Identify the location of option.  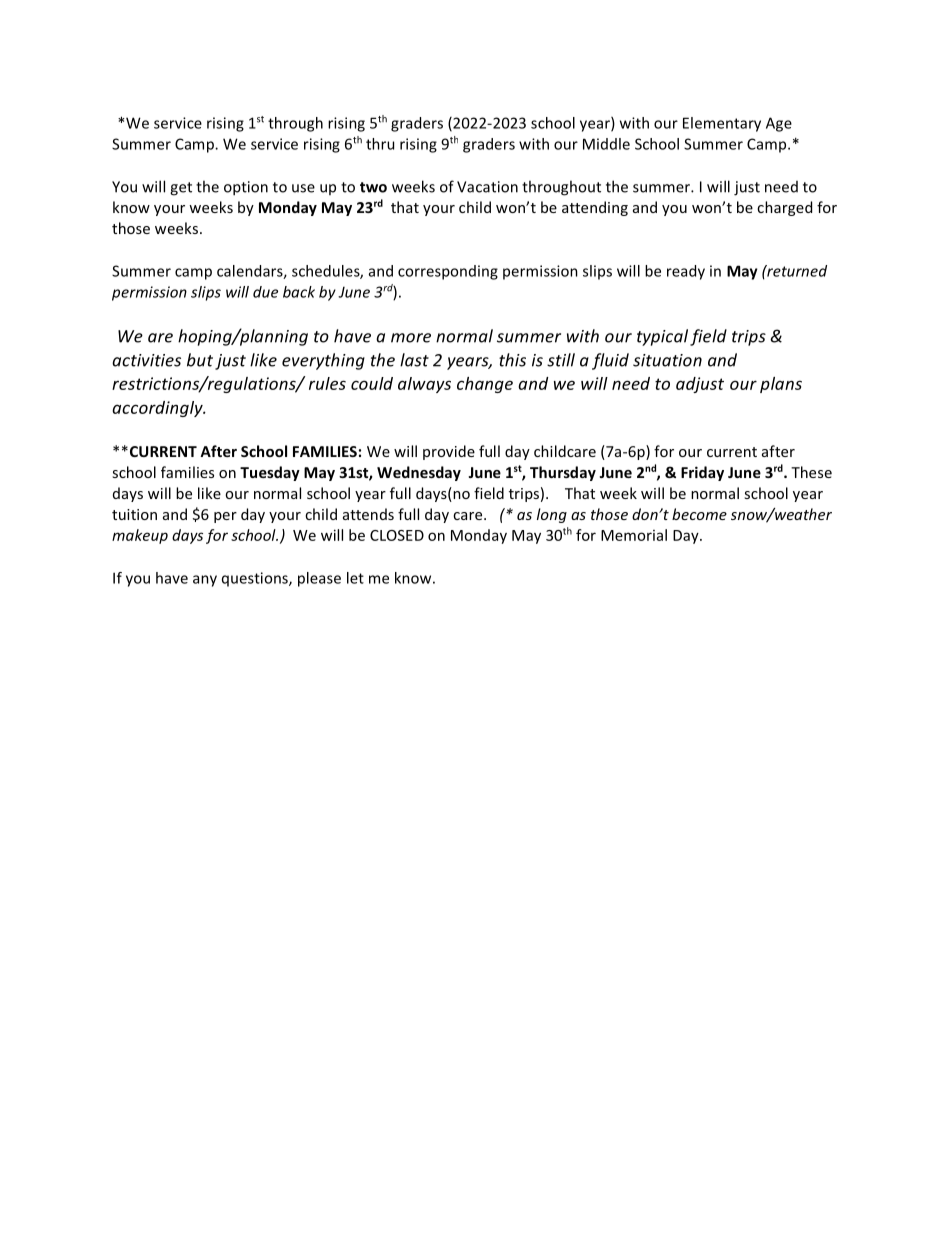
(246, 188).
